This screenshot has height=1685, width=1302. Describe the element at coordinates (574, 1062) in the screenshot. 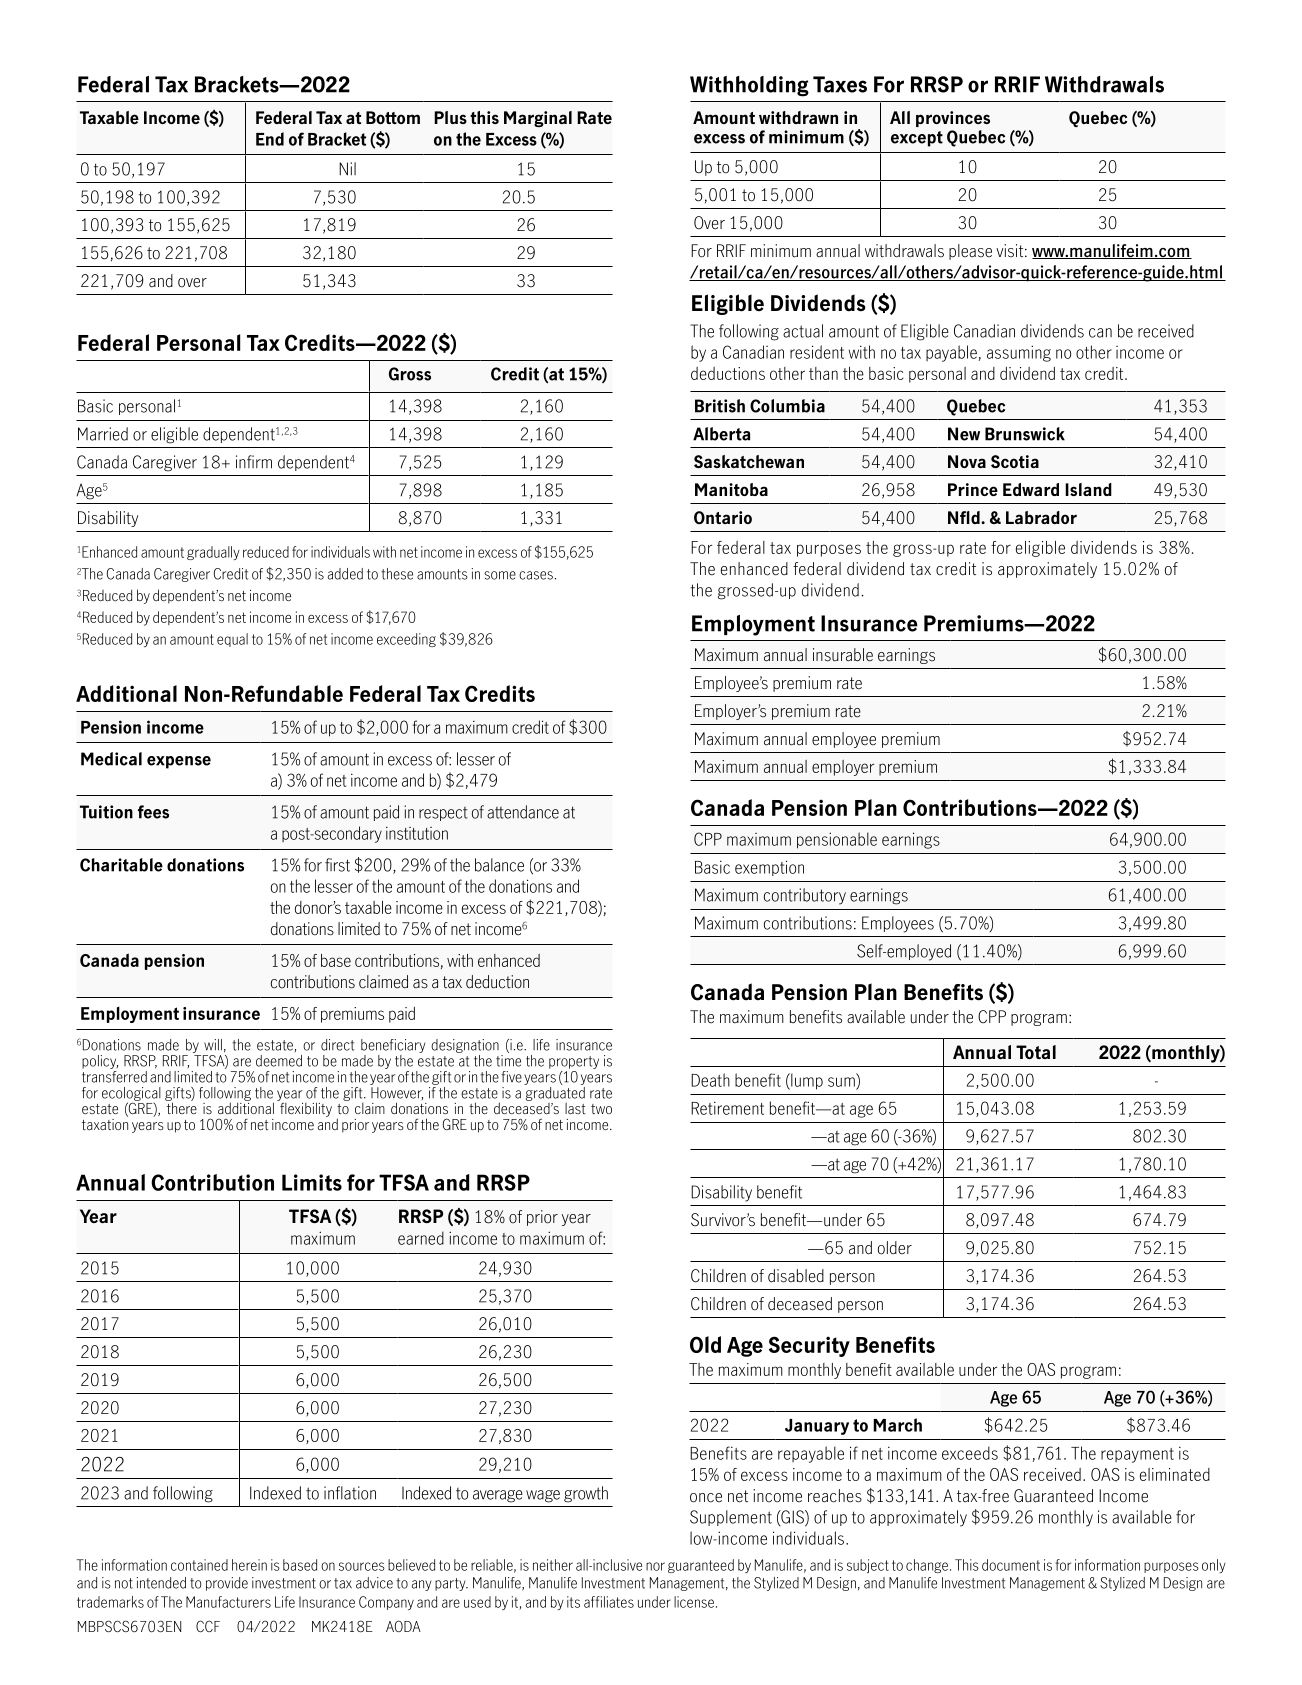

I see `property` at that location.
